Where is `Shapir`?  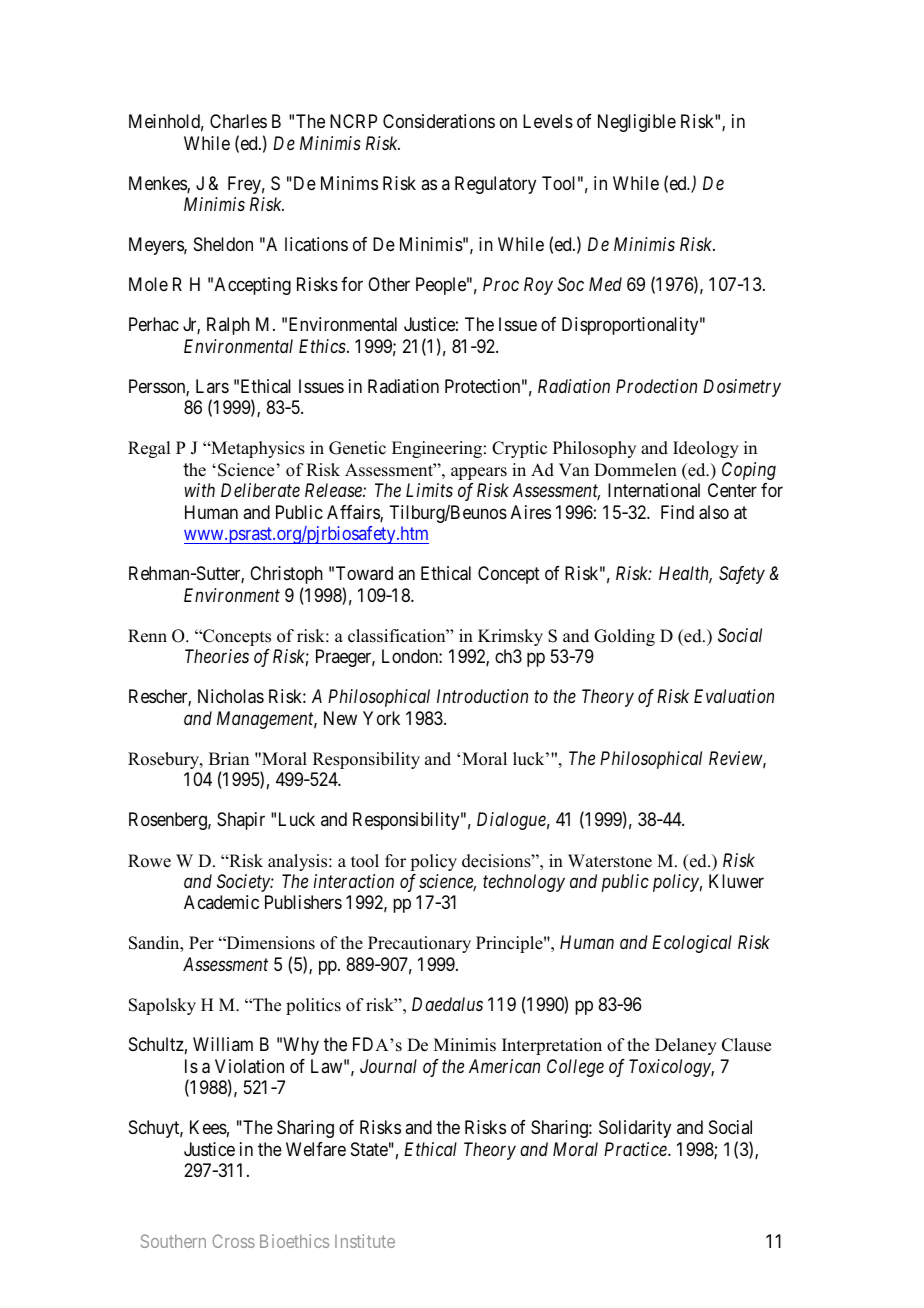 Shapir is located at coordinates (241, 821).
